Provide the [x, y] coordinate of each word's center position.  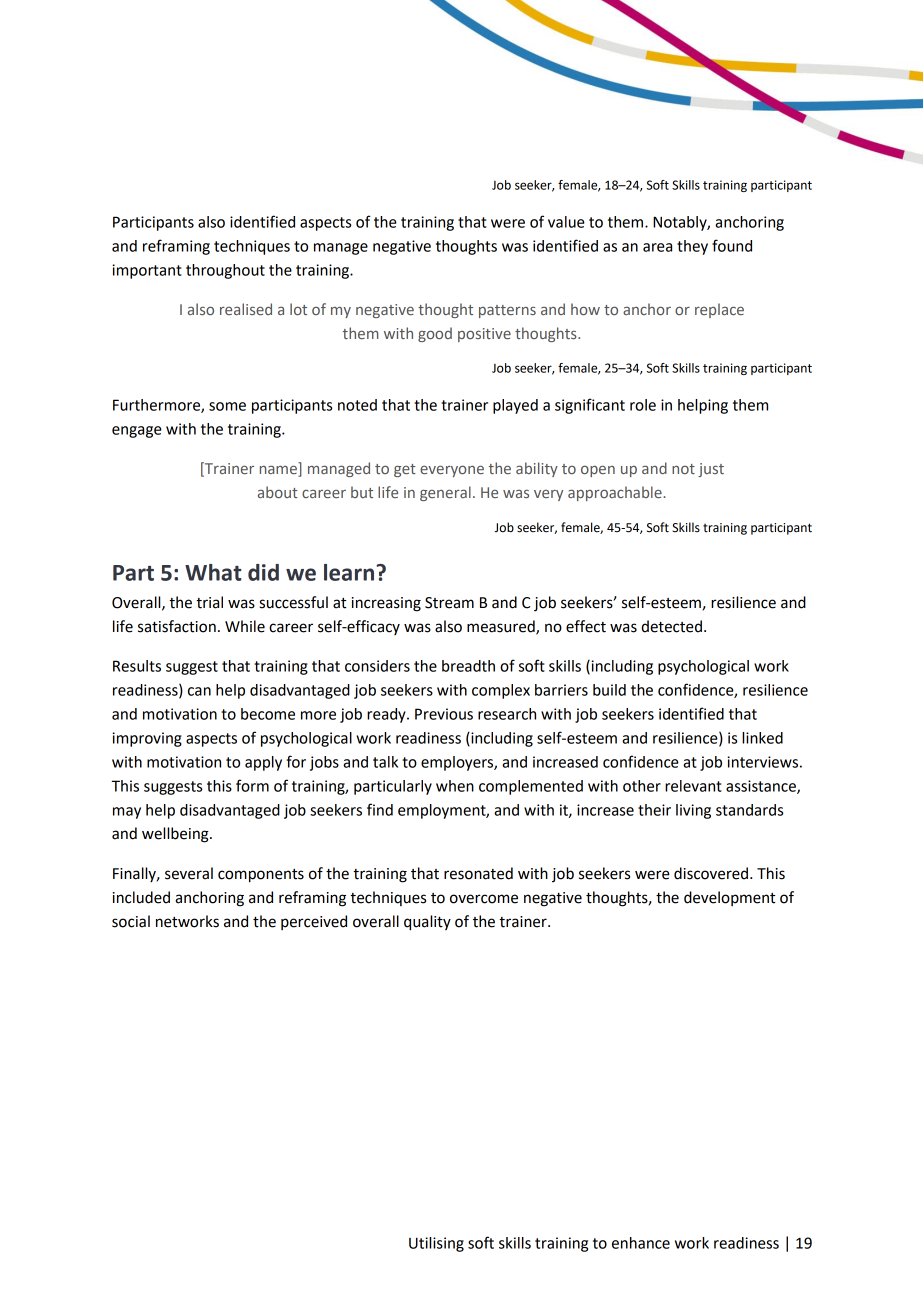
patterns [507, 311]
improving [147, 739]
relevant [693, 786]
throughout [225, 271]
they [692, 247]
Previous [444, 714]
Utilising [436, 1244]
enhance [641, 1243]
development [729, 898]
